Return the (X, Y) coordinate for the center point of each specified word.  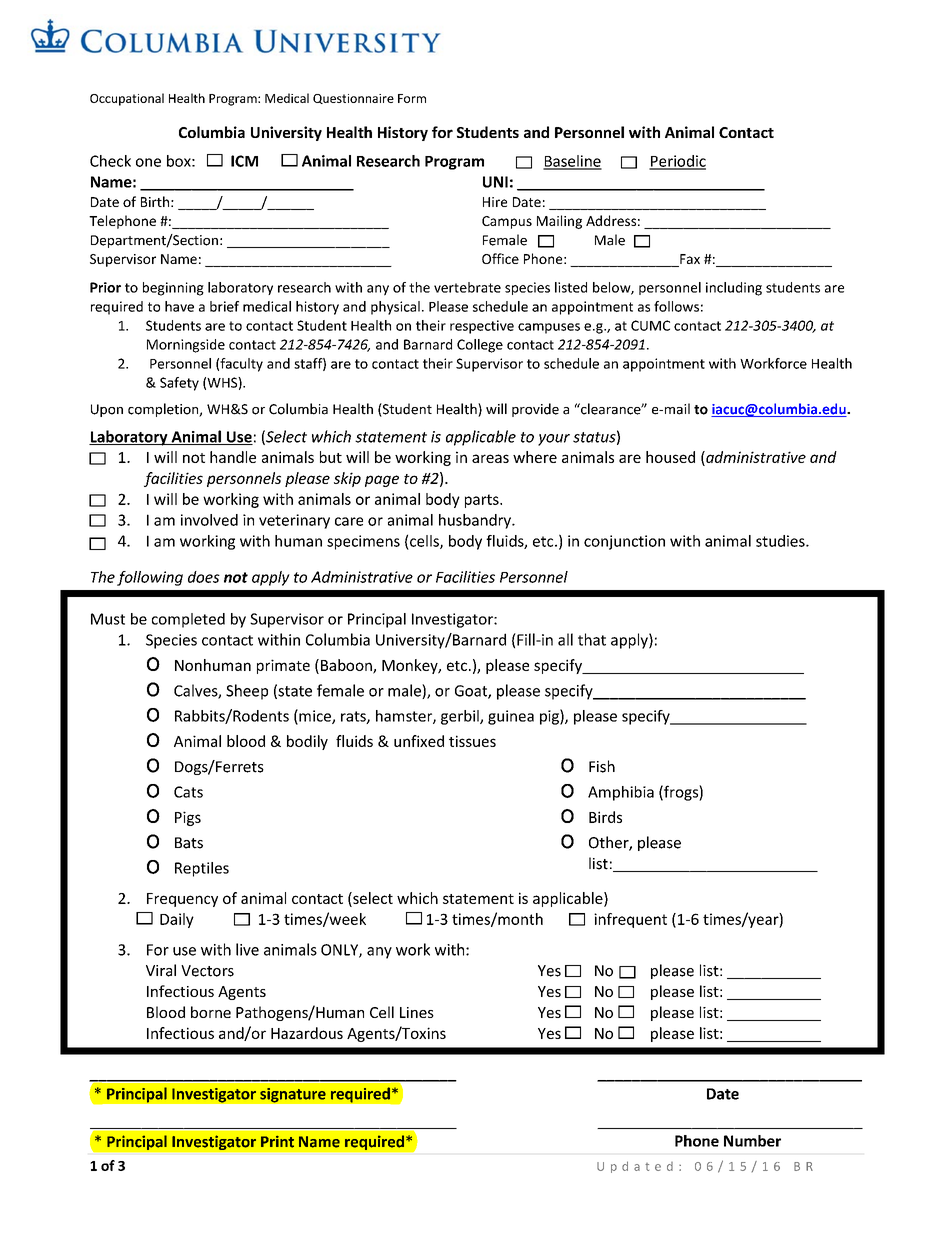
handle (233, 457)
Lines (417, 1012)
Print (277, 1142)
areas (490, 458)
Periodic (677, 162)
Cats (188, 792)
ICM (244, 161)
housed (670, 457)
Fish (602, 766)
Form (412, 98)
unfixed (419, 741)
